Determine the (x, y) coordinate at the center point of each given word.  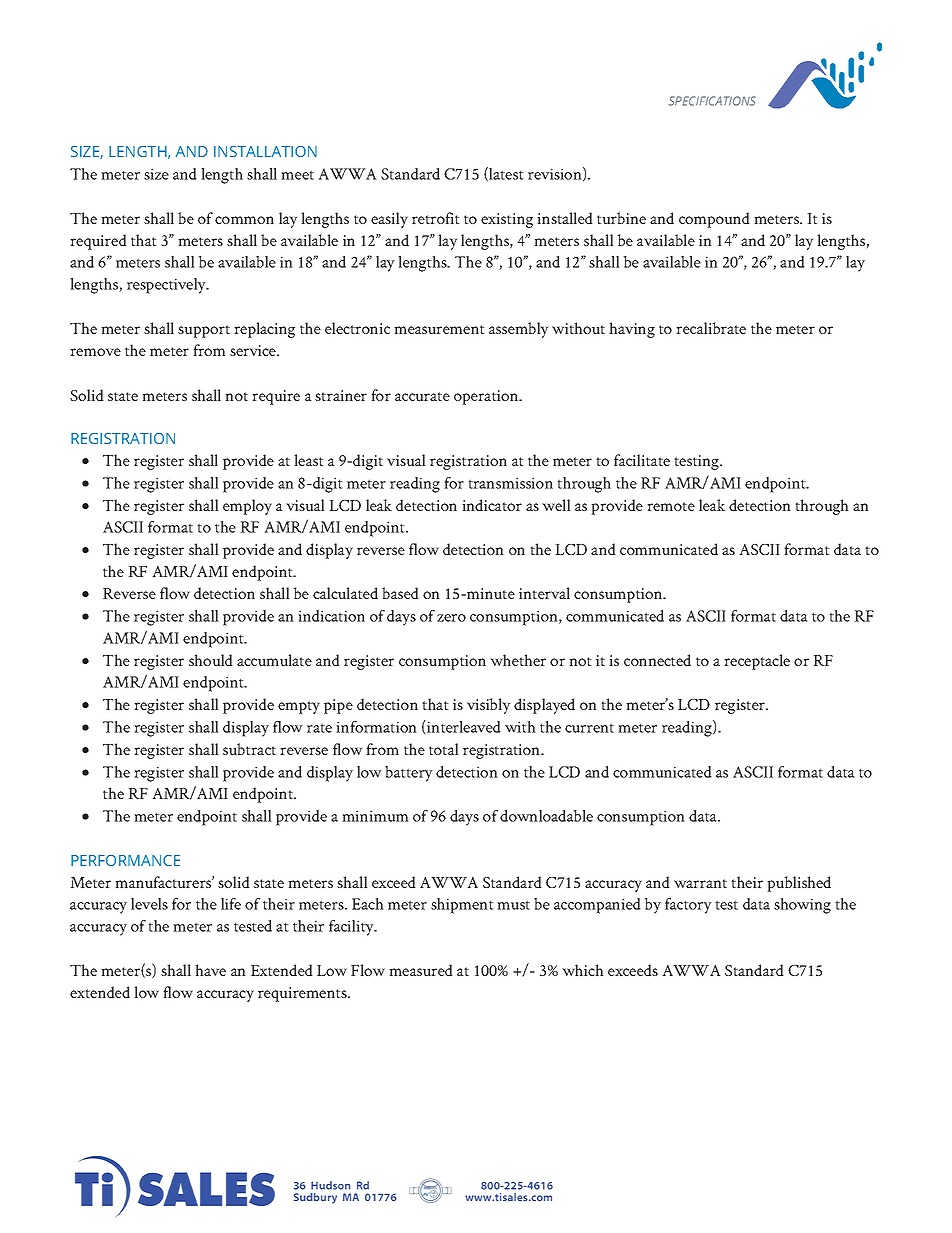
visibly (488, 706)
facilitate (642, 460)
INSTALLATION (265, 151)
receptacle (757, 662)
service (254, 350)
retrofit (436, 218)
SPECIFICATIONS (712, 101)
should (211, 660)
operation (487, 397)
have (210, 970)
